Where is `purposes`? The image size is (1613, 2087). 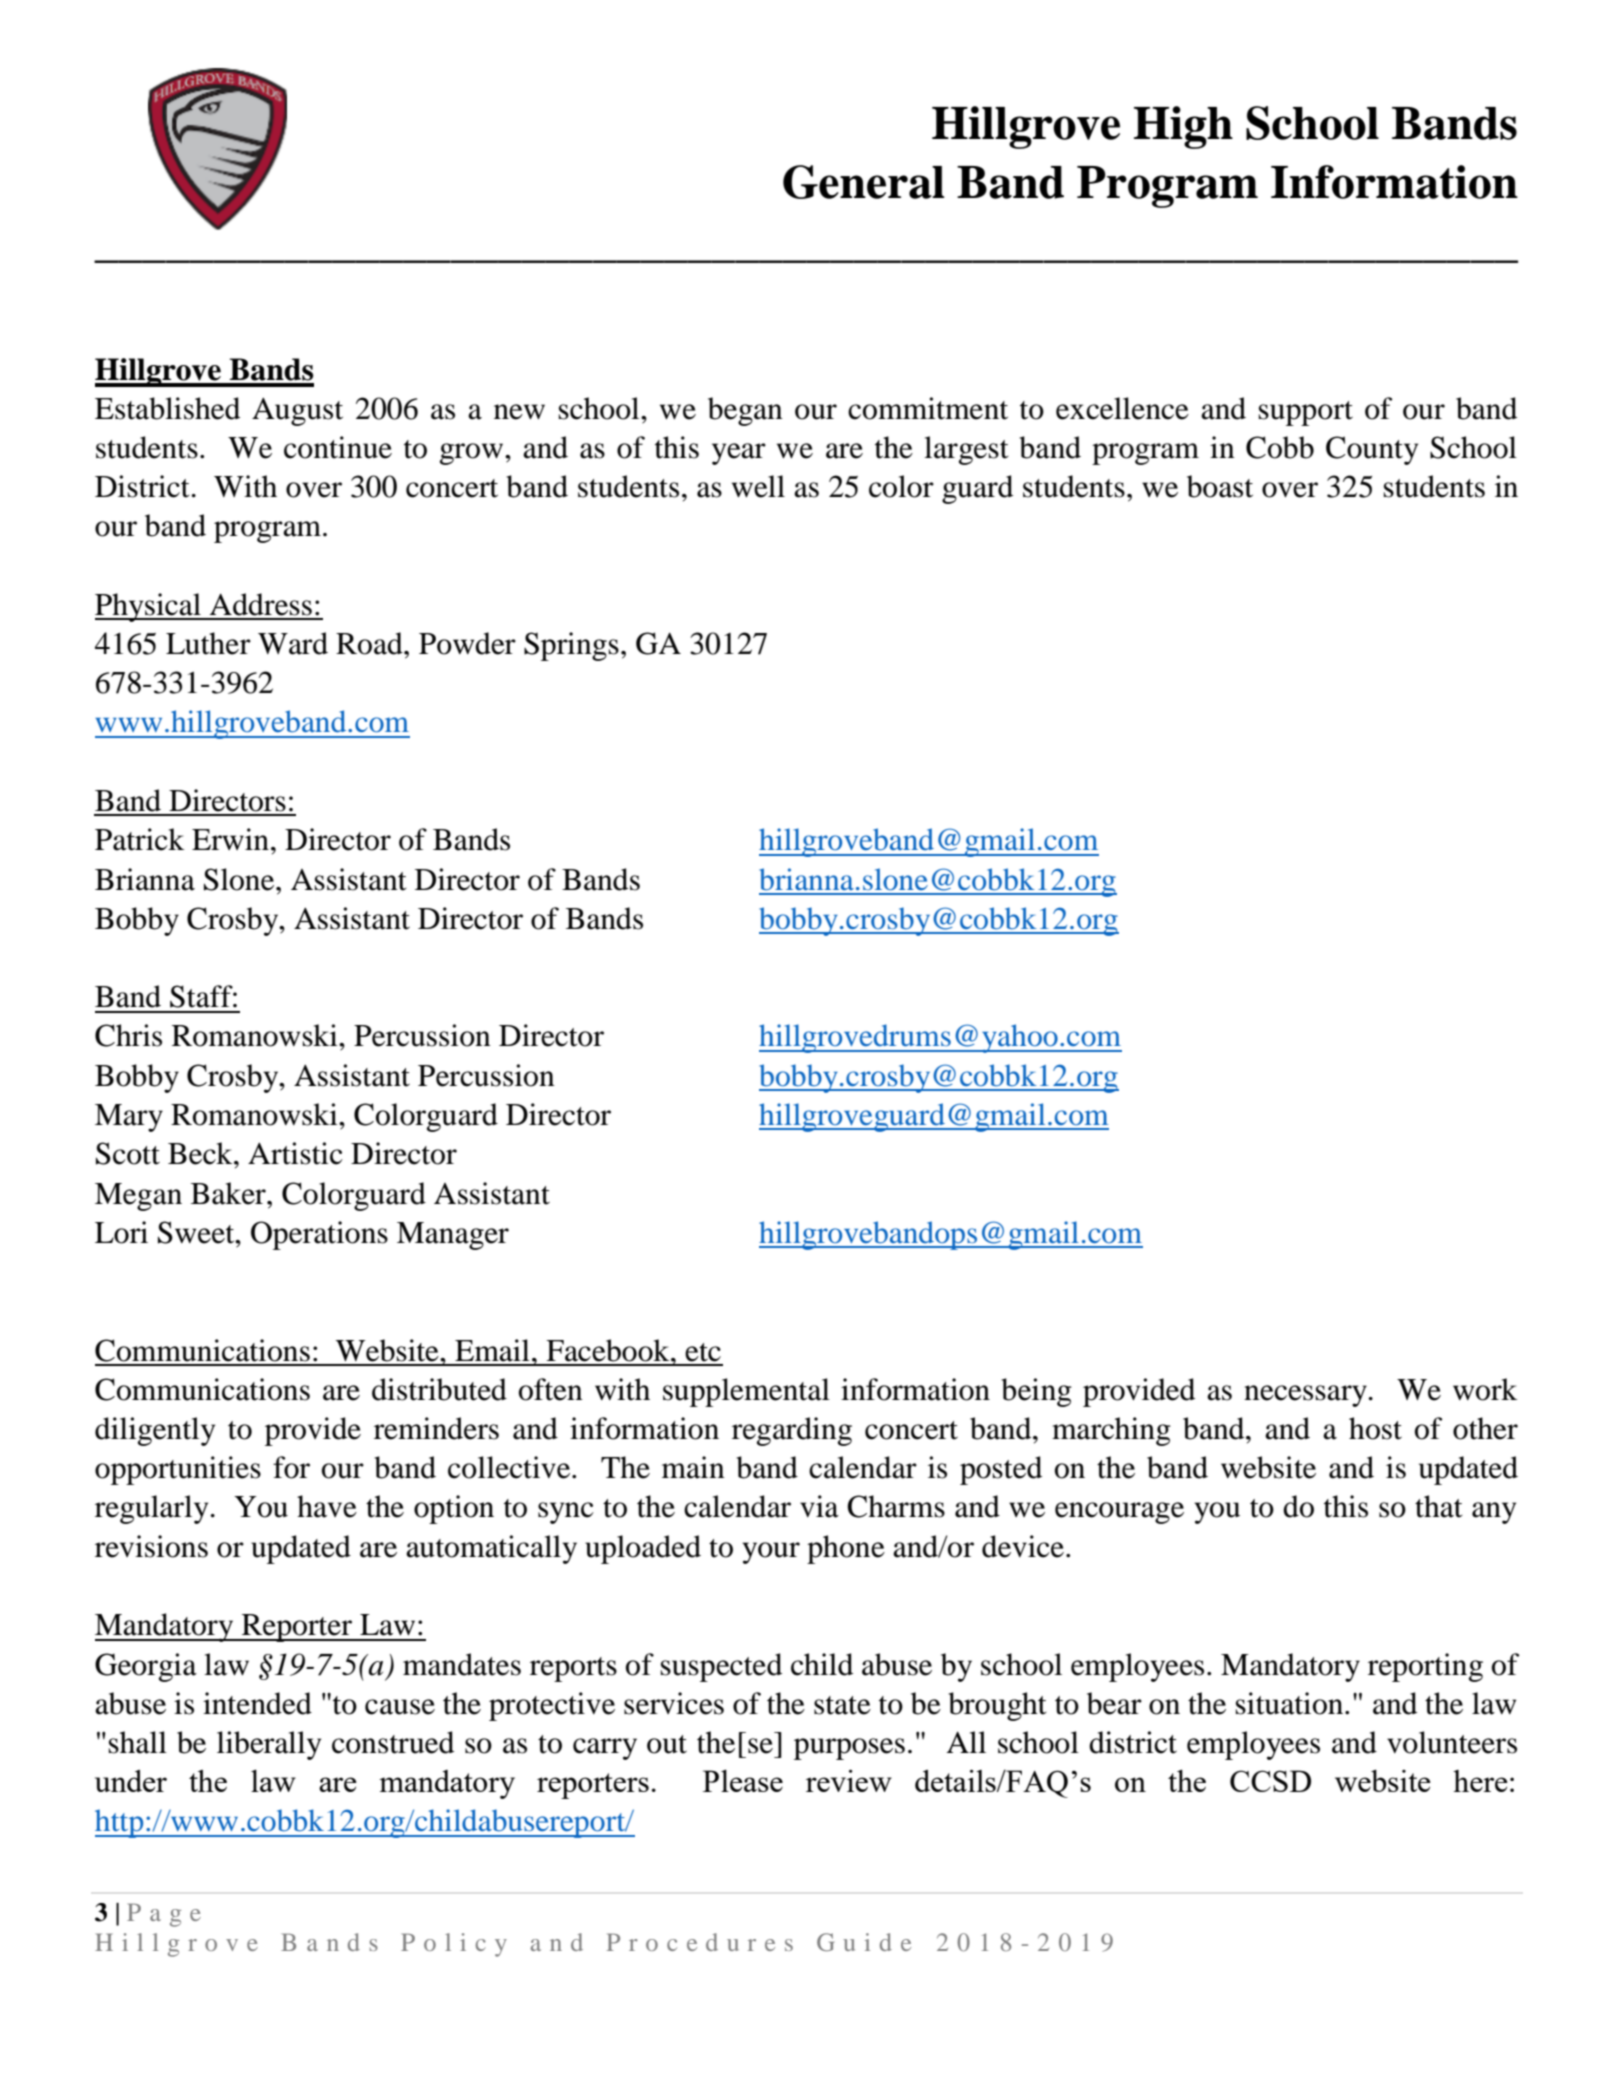 purposes is located at coordinates (849, 1749).
